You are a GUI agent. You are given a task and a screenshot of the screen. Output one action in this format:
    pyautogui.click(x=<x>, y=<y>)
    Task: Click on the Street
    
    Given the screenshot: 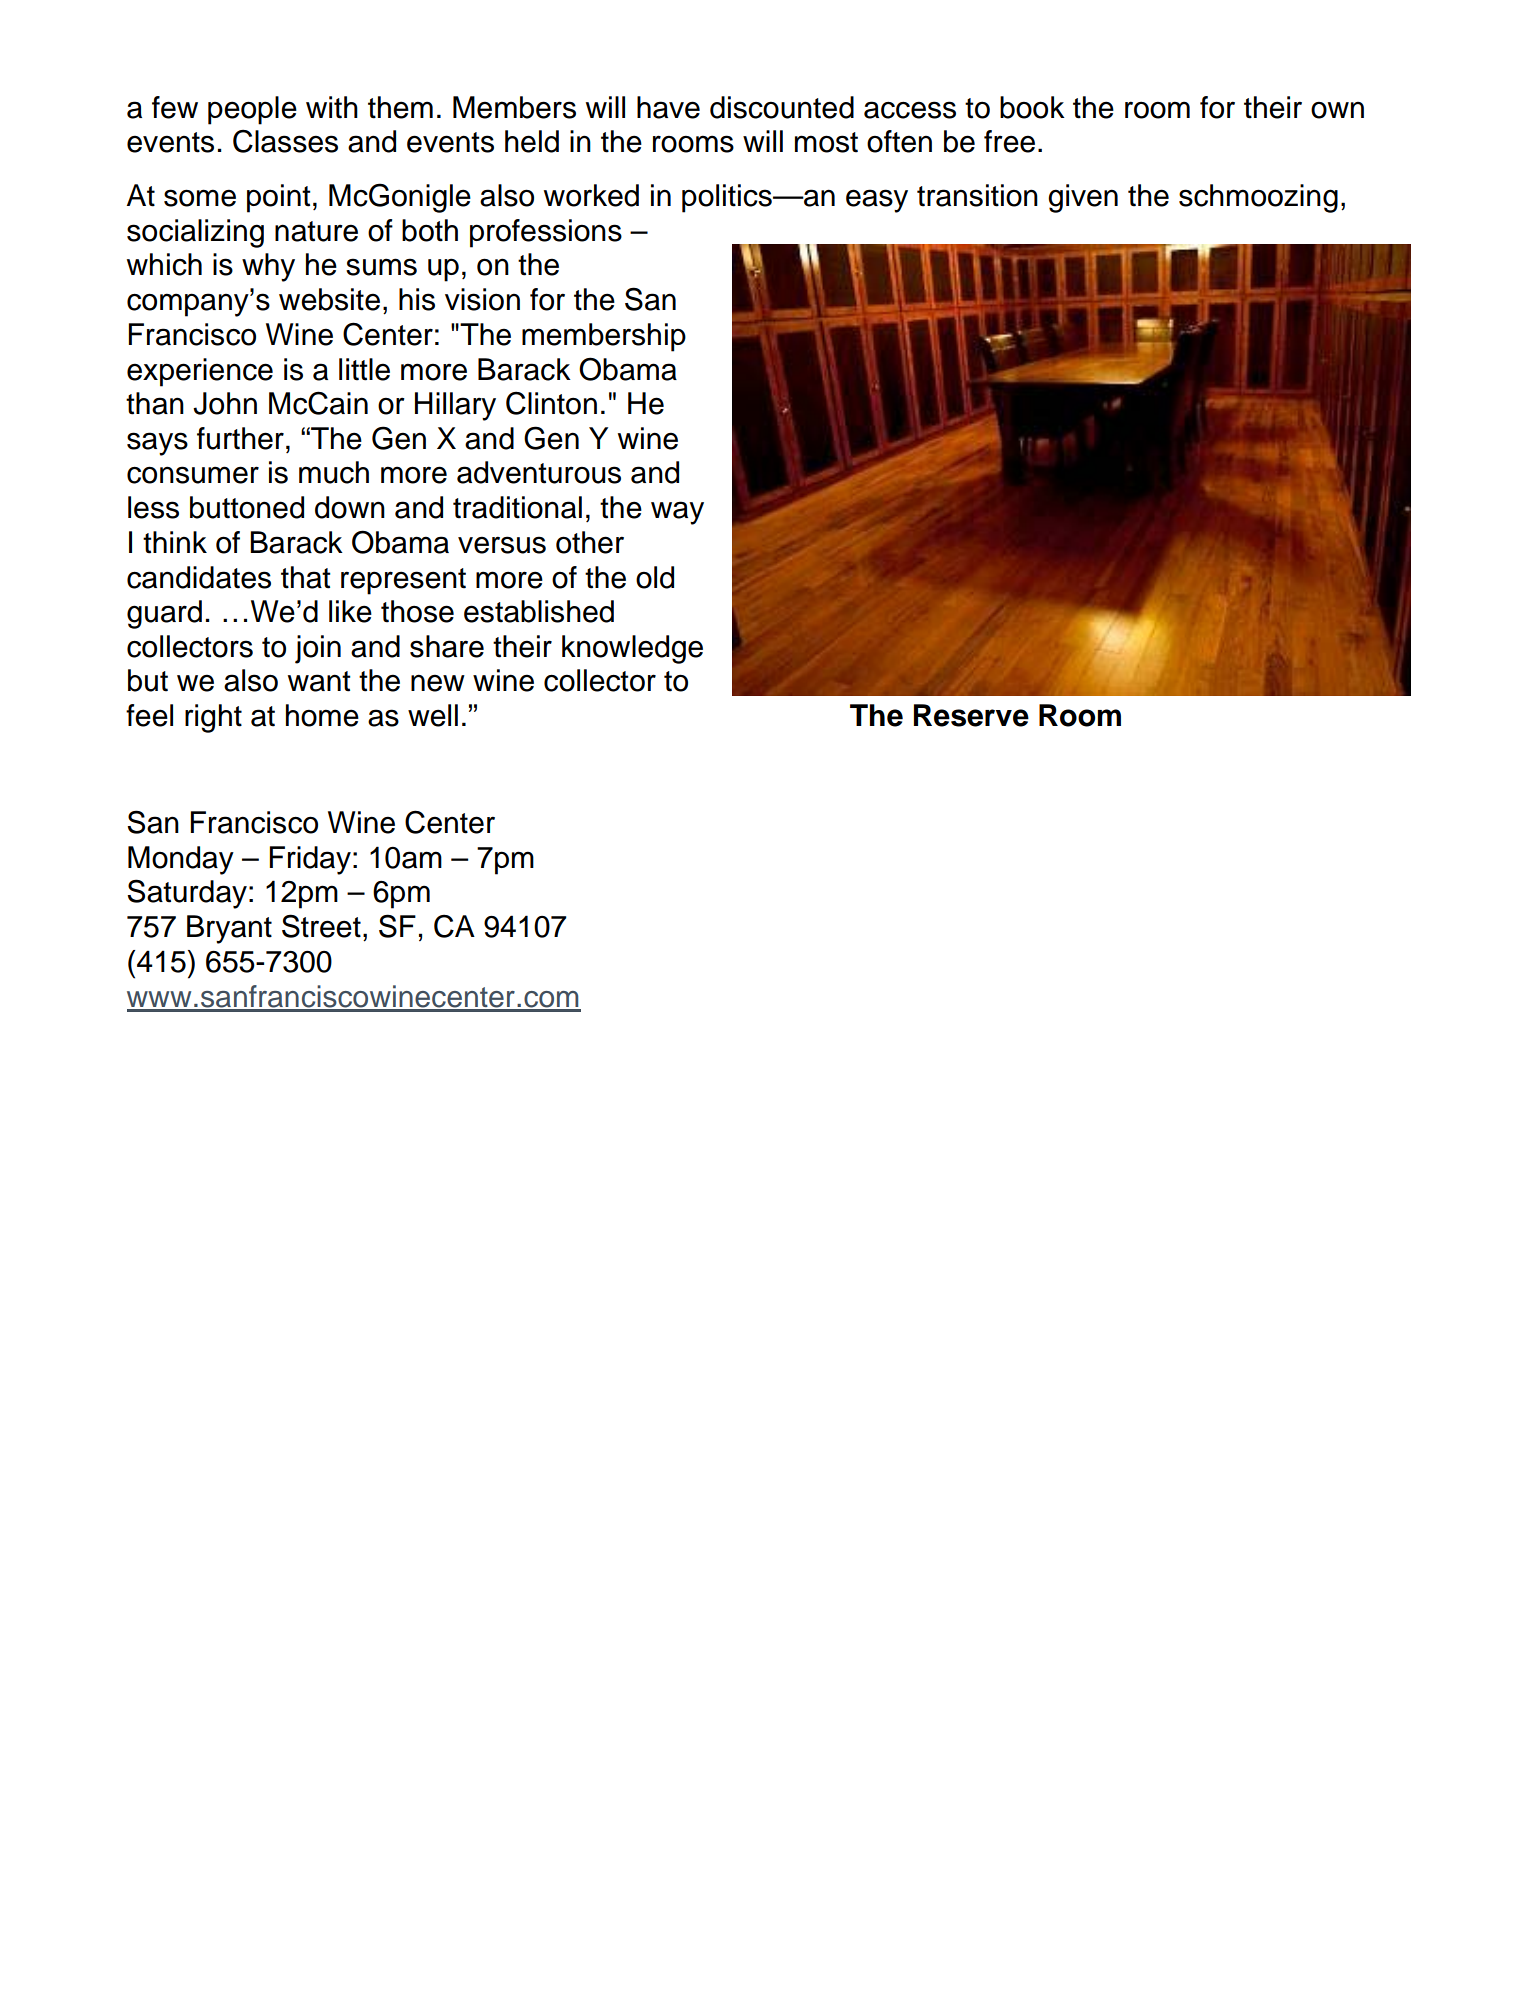 What is the action you would take?
    pyautogui.click(x=321, y=926)
